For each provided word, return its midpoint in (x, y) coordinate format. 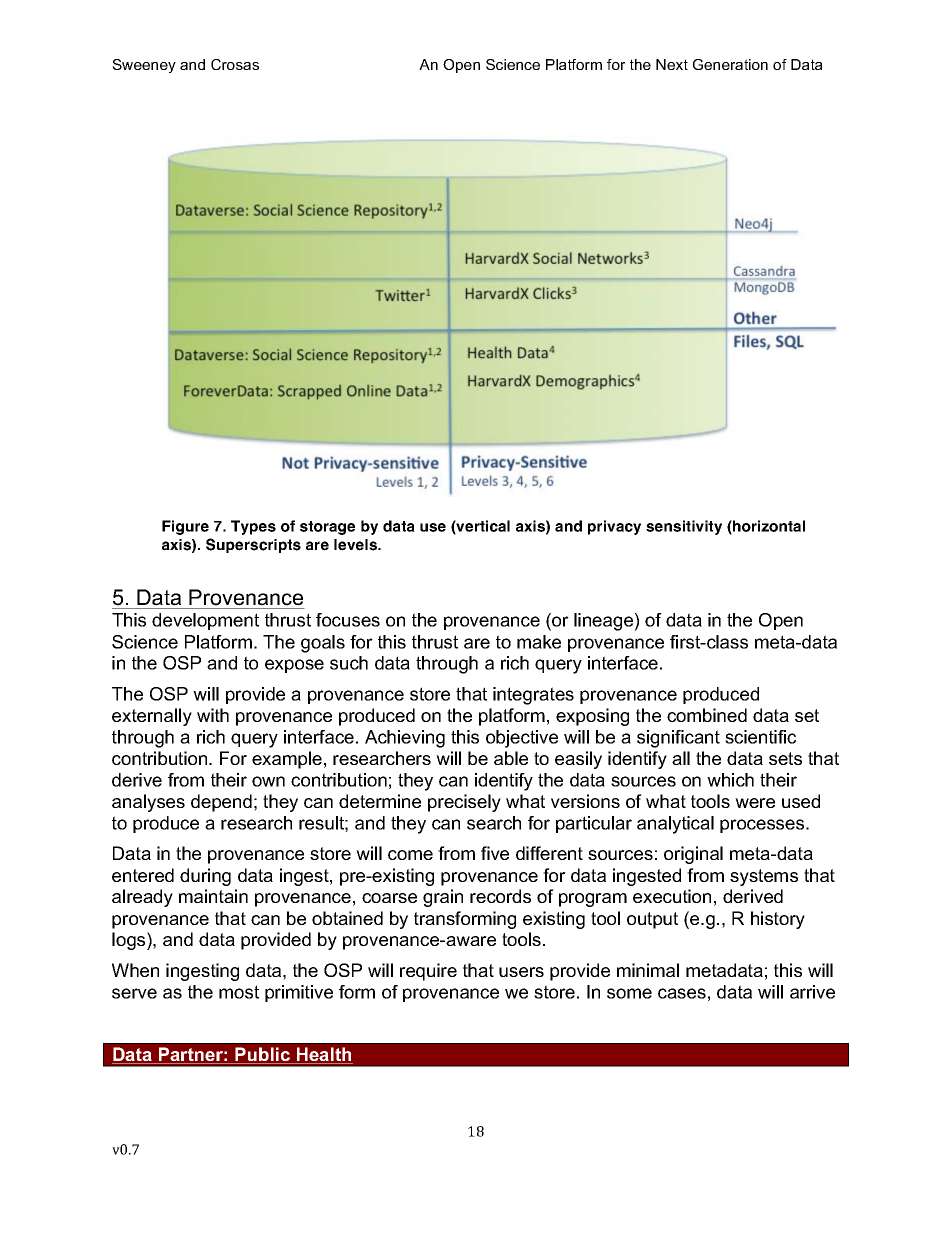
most (239, 992)
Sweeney (144, 66)
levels (357, 545)
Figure (185, 527)
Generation (730, 64)
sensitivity (684, 527)
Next (672, 64)
